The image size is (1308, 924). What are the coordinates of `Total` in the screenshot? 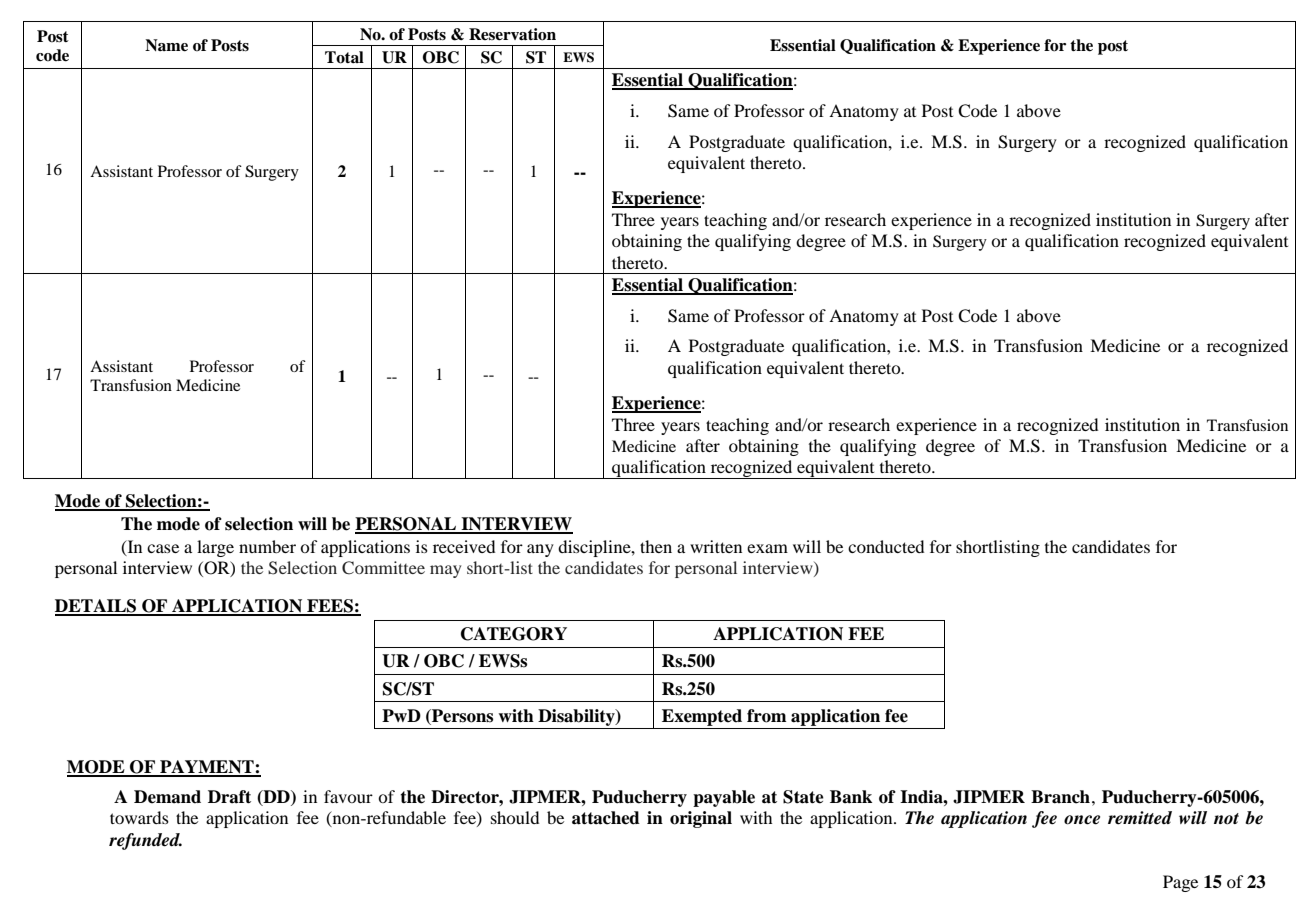 It's located at (344, 57).
